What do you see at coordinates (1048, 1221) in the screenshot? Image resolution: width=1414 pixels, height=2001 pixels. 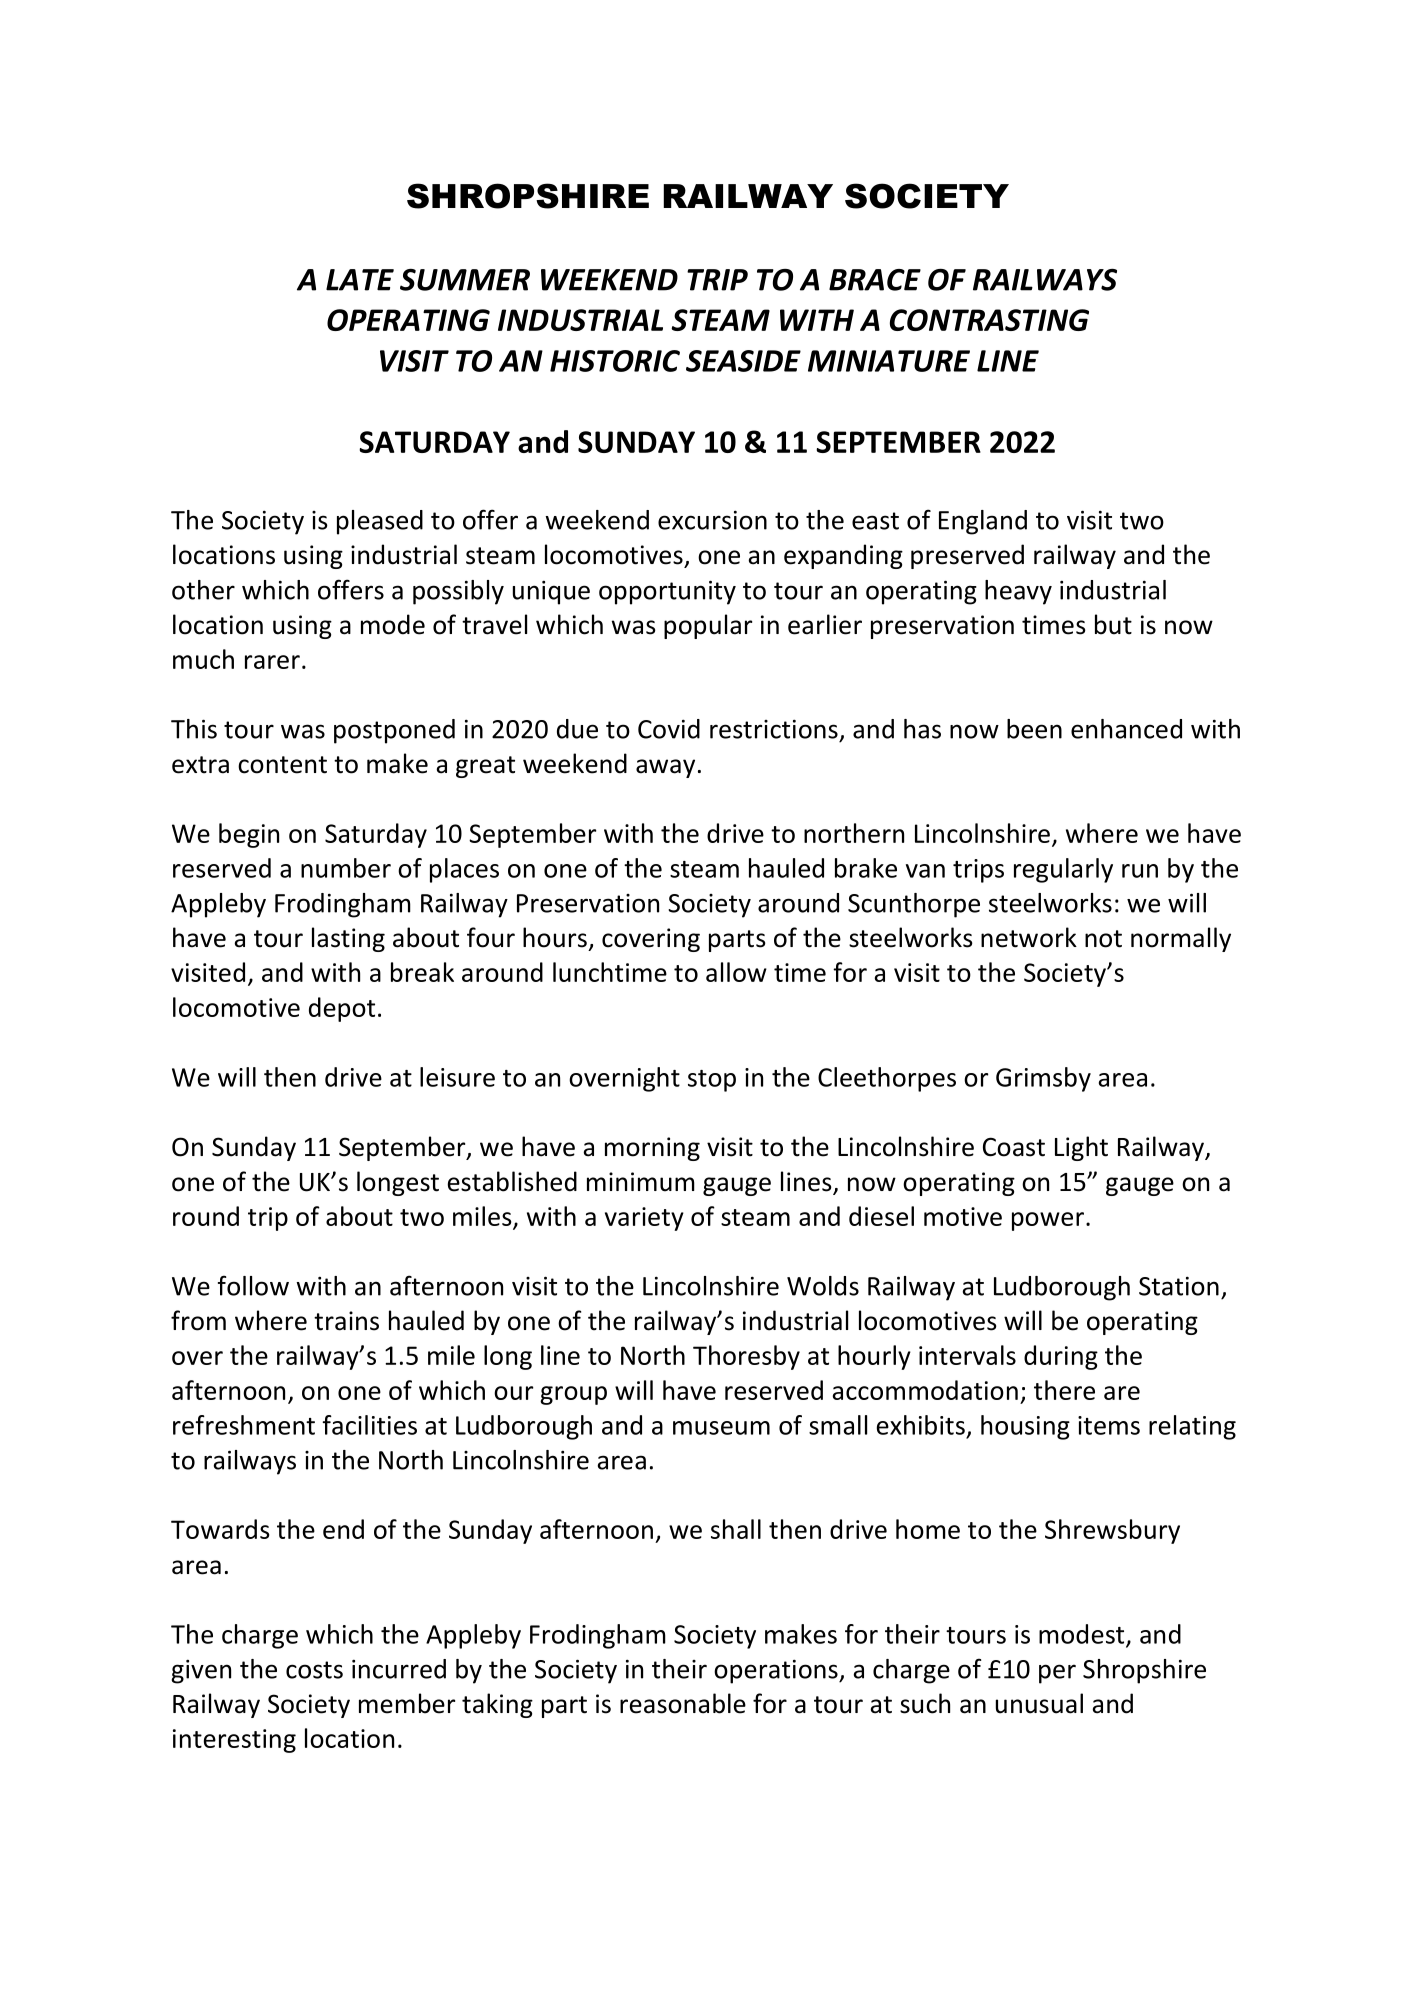 I see `power` at bounding box center [1048, 1221].
